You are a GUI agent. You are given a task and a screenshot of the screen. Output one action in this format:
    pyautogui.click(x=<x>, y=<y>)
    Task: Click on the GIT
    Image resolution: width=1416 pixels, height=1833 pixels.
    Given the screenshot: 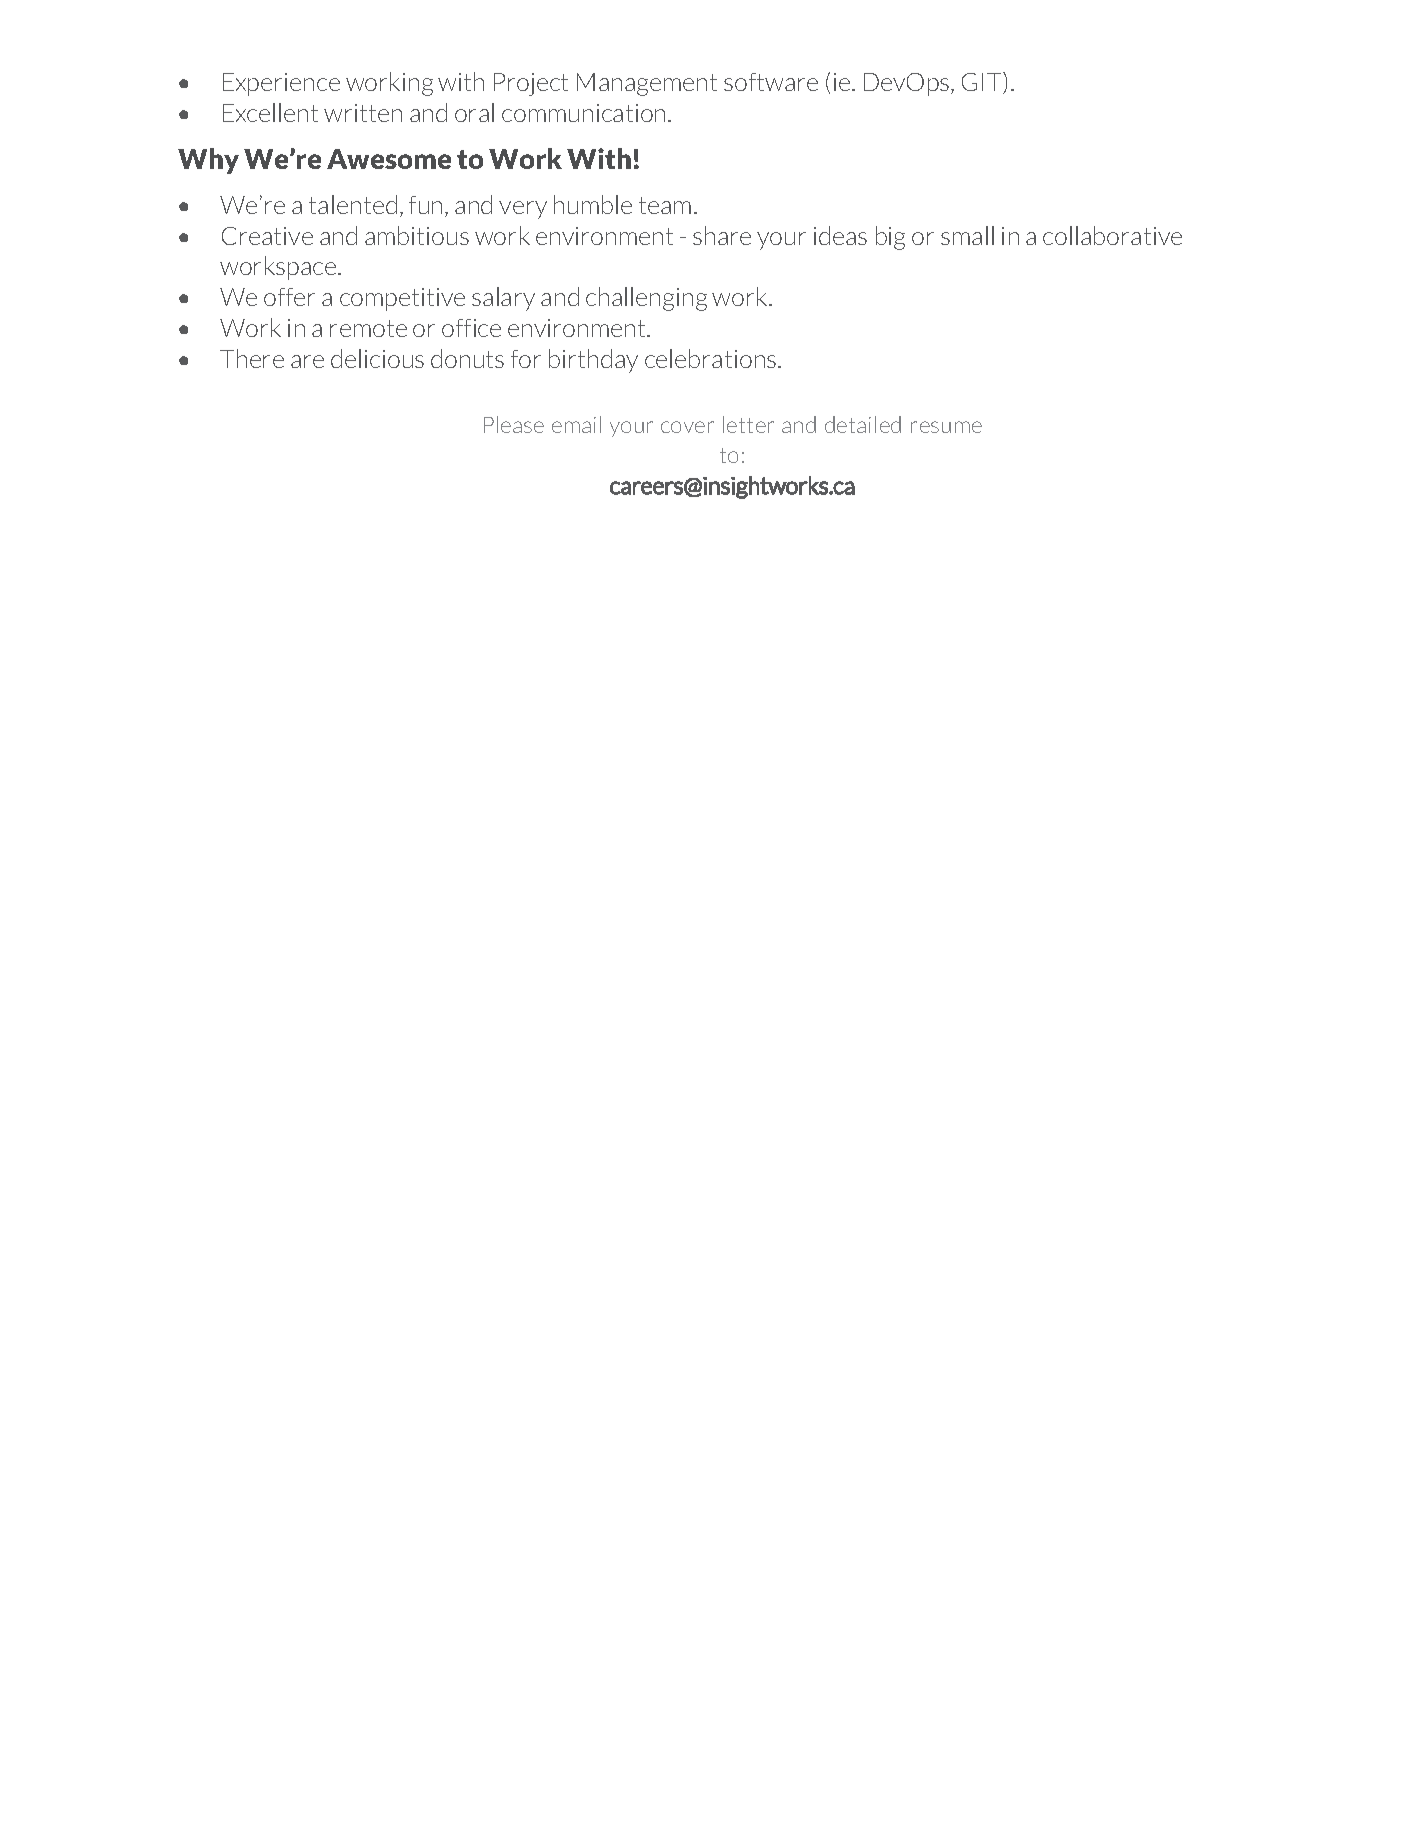 What is the action you would take?
    pyautogui.click(x=983, y=83)
